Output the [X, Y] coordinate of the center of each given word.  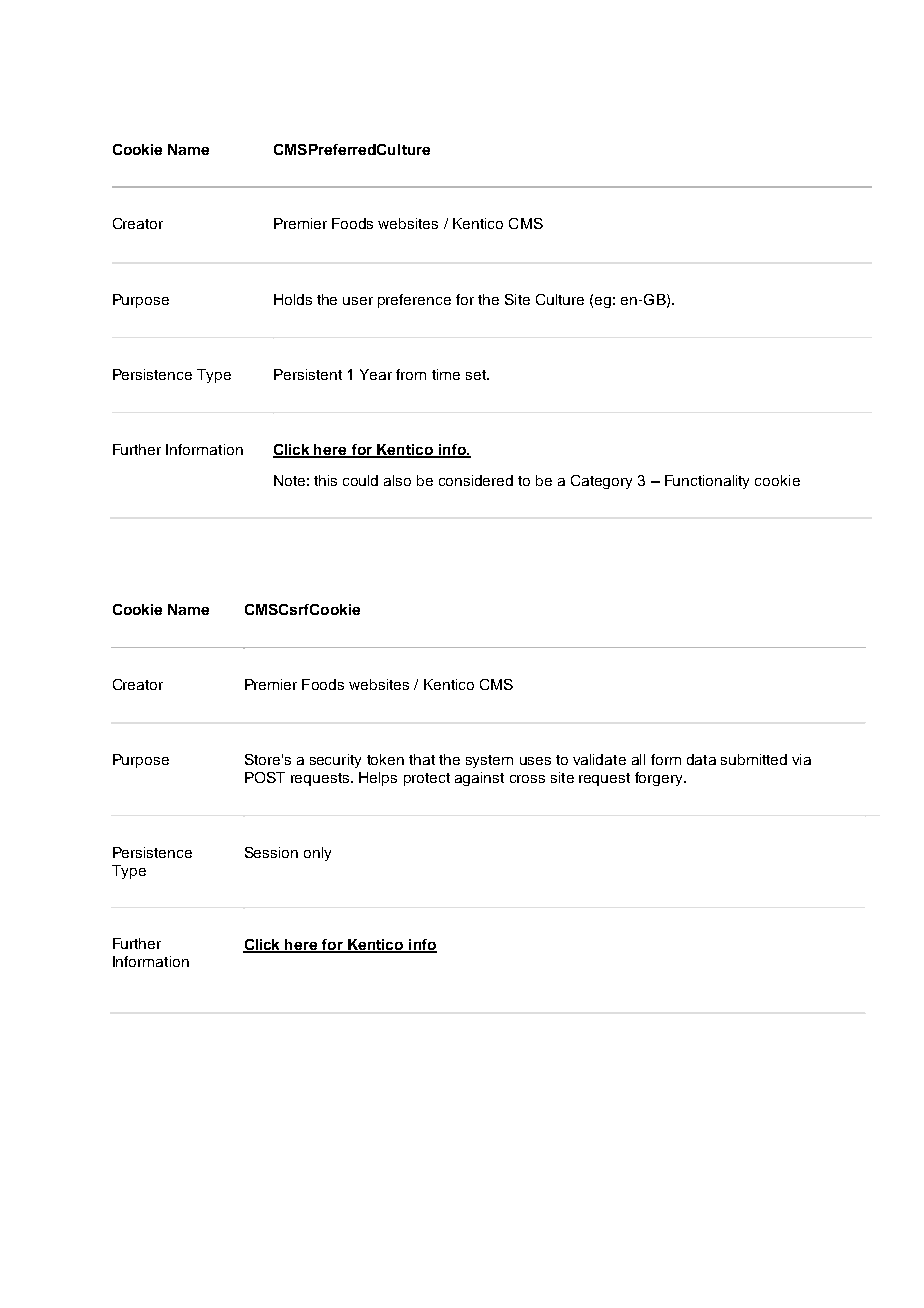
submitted [754, 759]
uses [535, 761]
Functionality [707, 482]
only [317, 854]
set [477, 375]
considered [476, 480]
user [358, 301]
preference [414, 301]
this [325, 480]
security [335, 761]
